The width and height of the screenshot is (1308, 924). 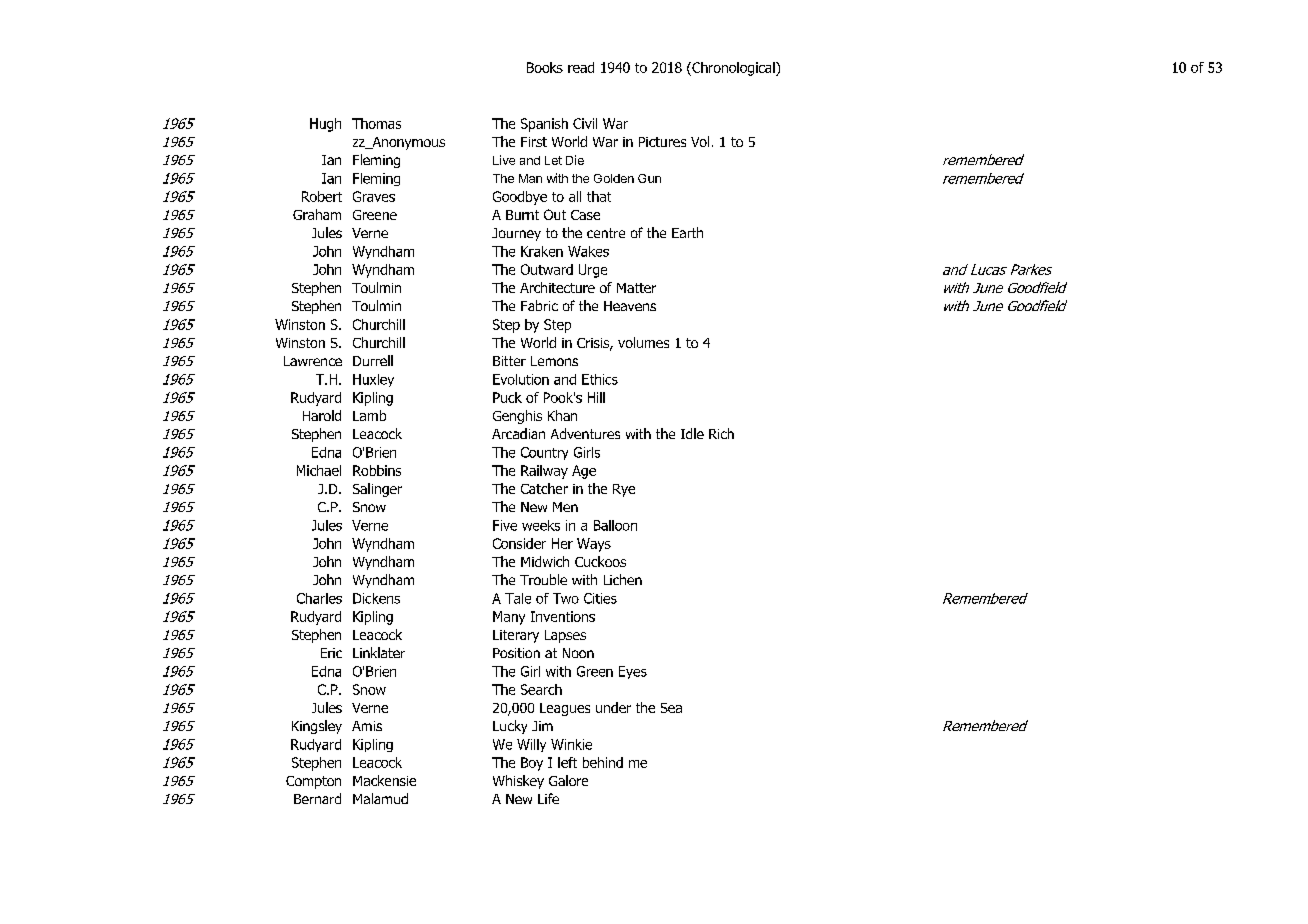 What do you see at coordinates (369, 415) in the screenshot?
I see `Lamb` at bounding box center [369, 415].
